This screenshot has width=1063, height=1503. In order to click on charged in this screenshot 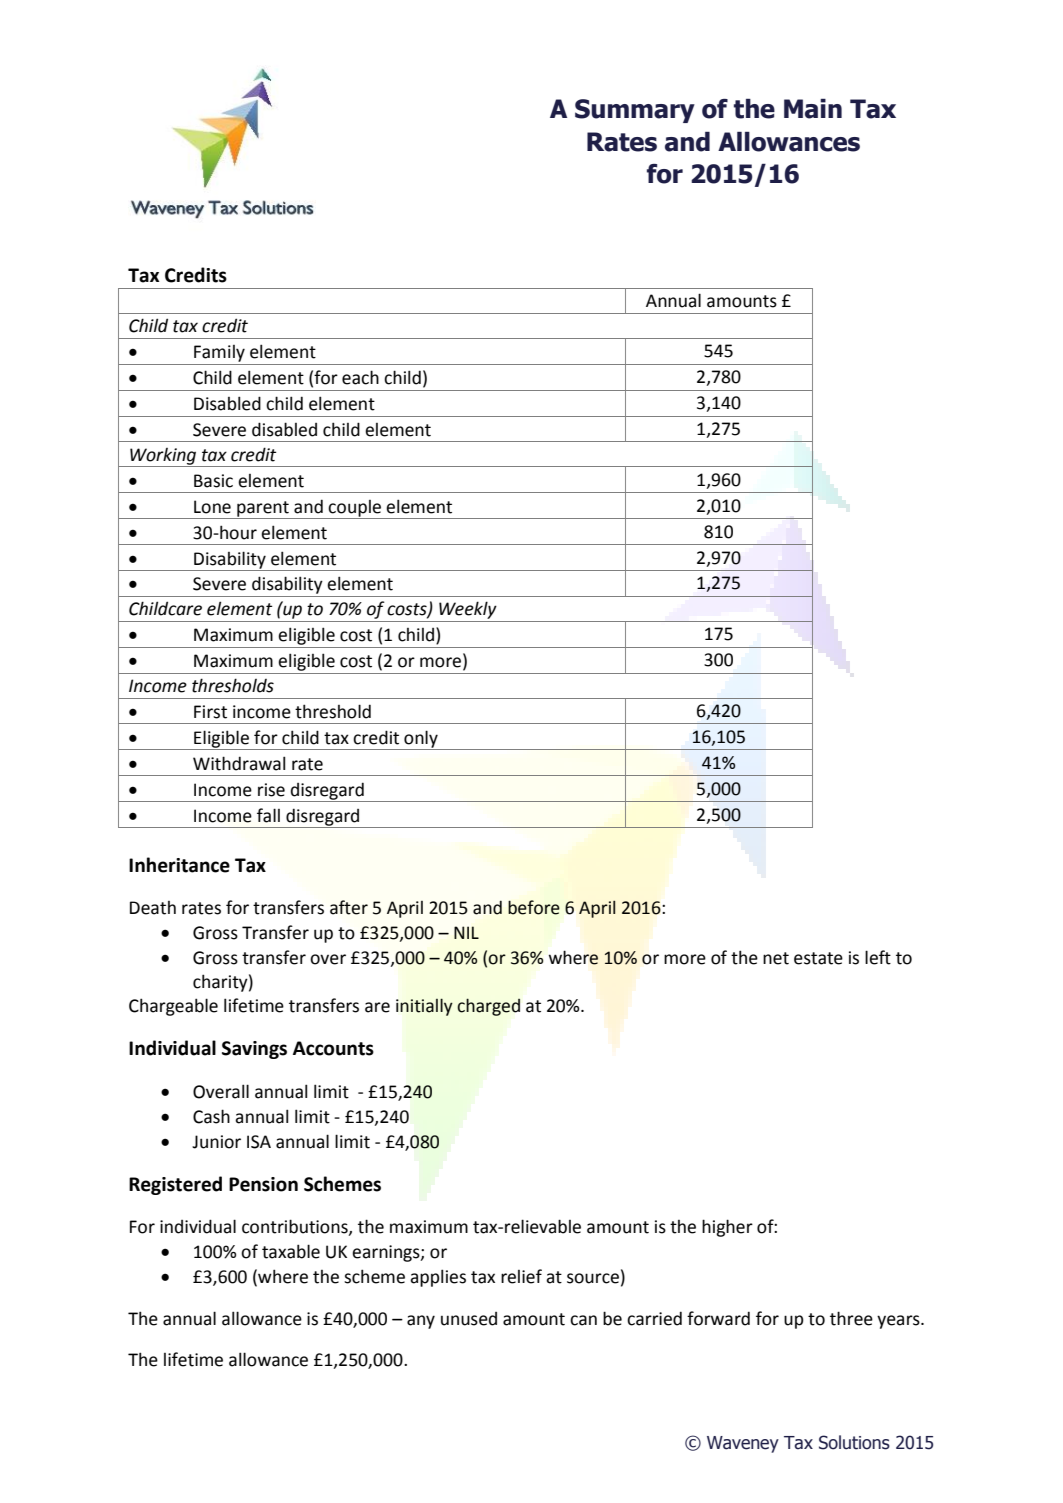, I will do `click(488, 1007)`.
